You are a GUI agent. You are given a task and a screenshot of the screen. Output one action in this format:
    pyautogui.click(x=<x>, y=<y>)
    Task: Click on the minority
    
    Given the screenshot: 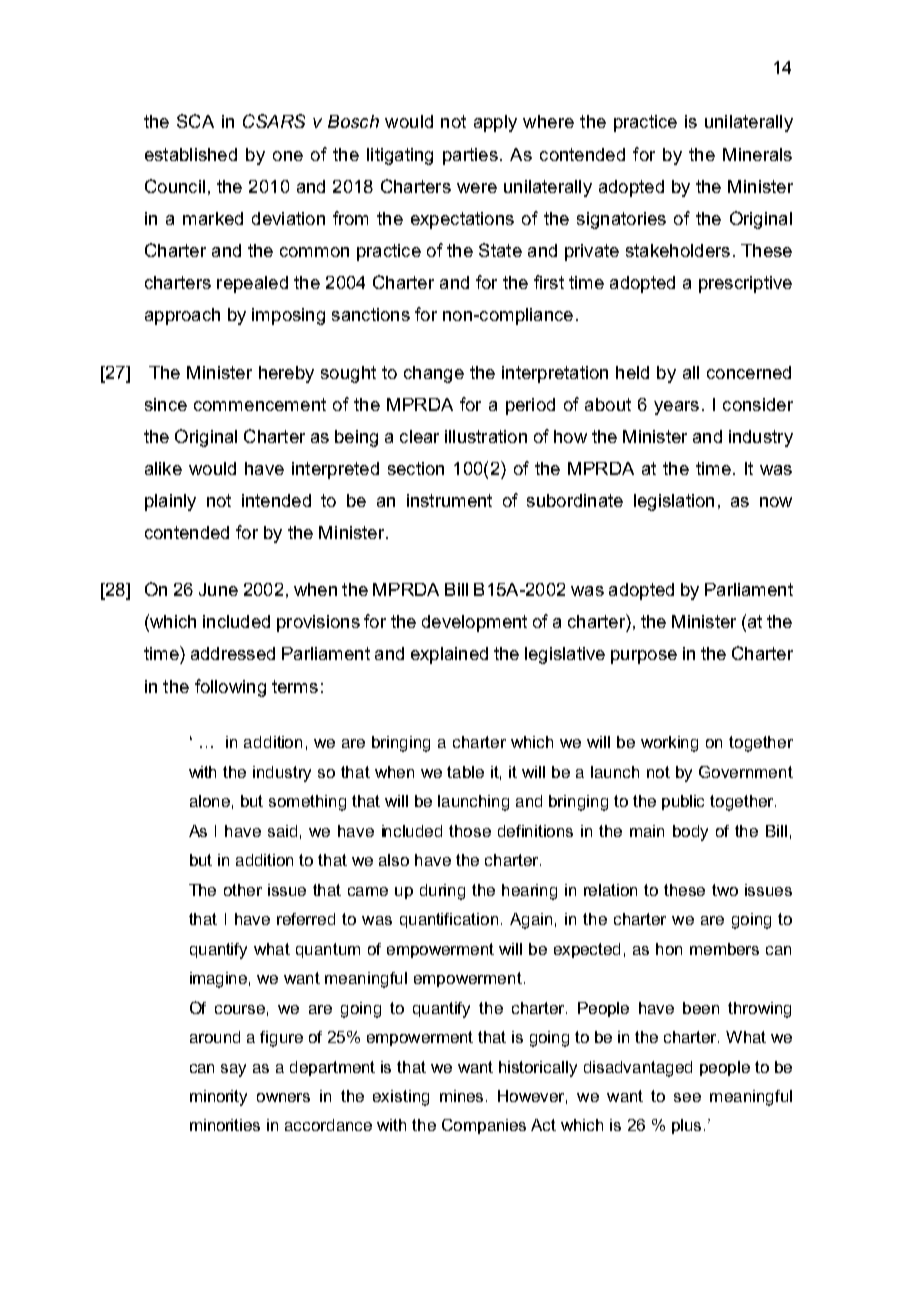 What is the action you would take?
    pyautogui.click(x=218, y=1098)
